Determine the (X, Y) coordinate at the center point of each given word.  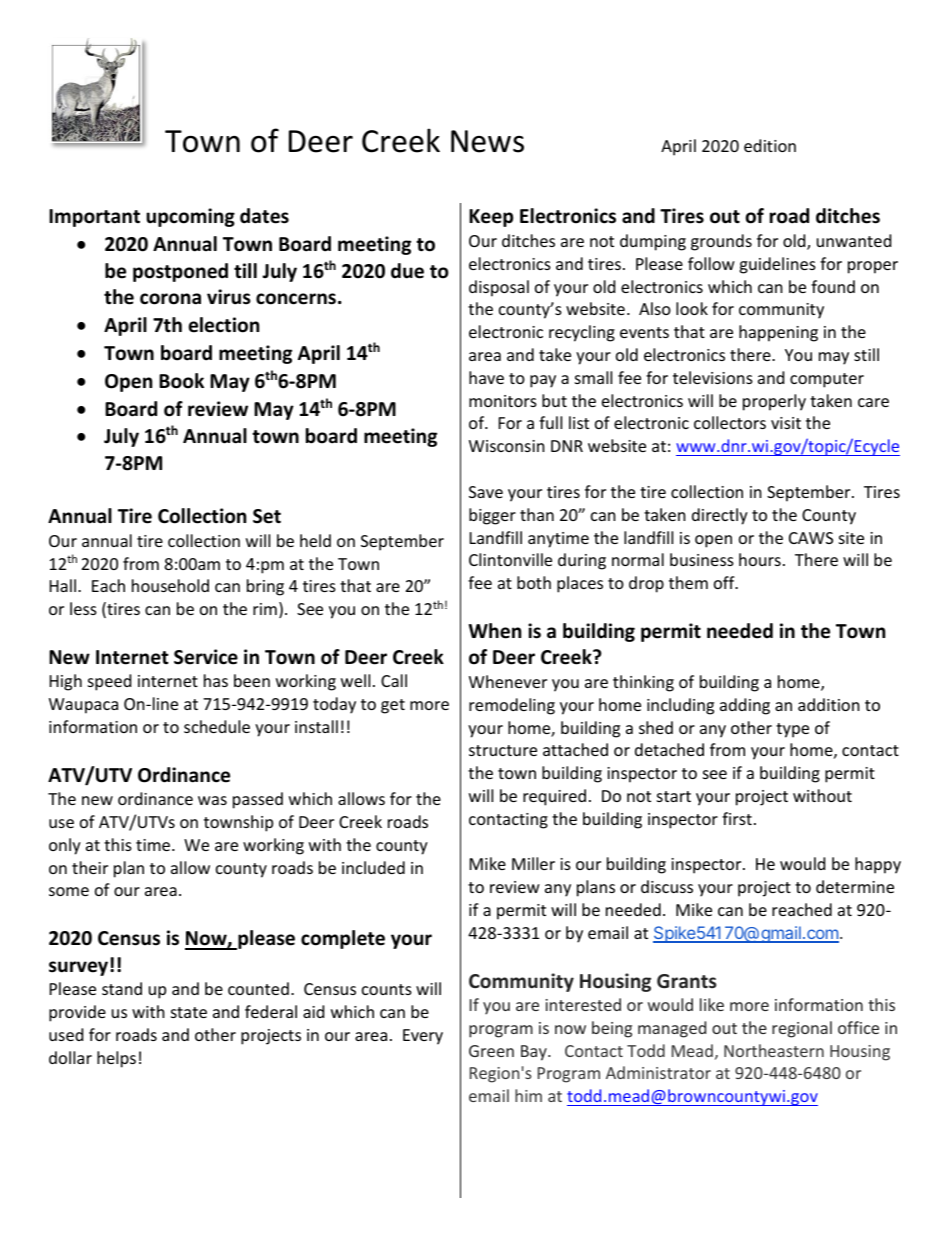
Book (181, 381)
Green (491, 1051)
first (737, 818)
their (90, 867)
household (170, 585)
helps (116, 1059)
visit (786, 423)
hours (760, 559)
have (486, 377)
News (487, 141)
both (534, 582)
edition (770, 145)
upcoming (190, 217)
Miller (533, 863)
